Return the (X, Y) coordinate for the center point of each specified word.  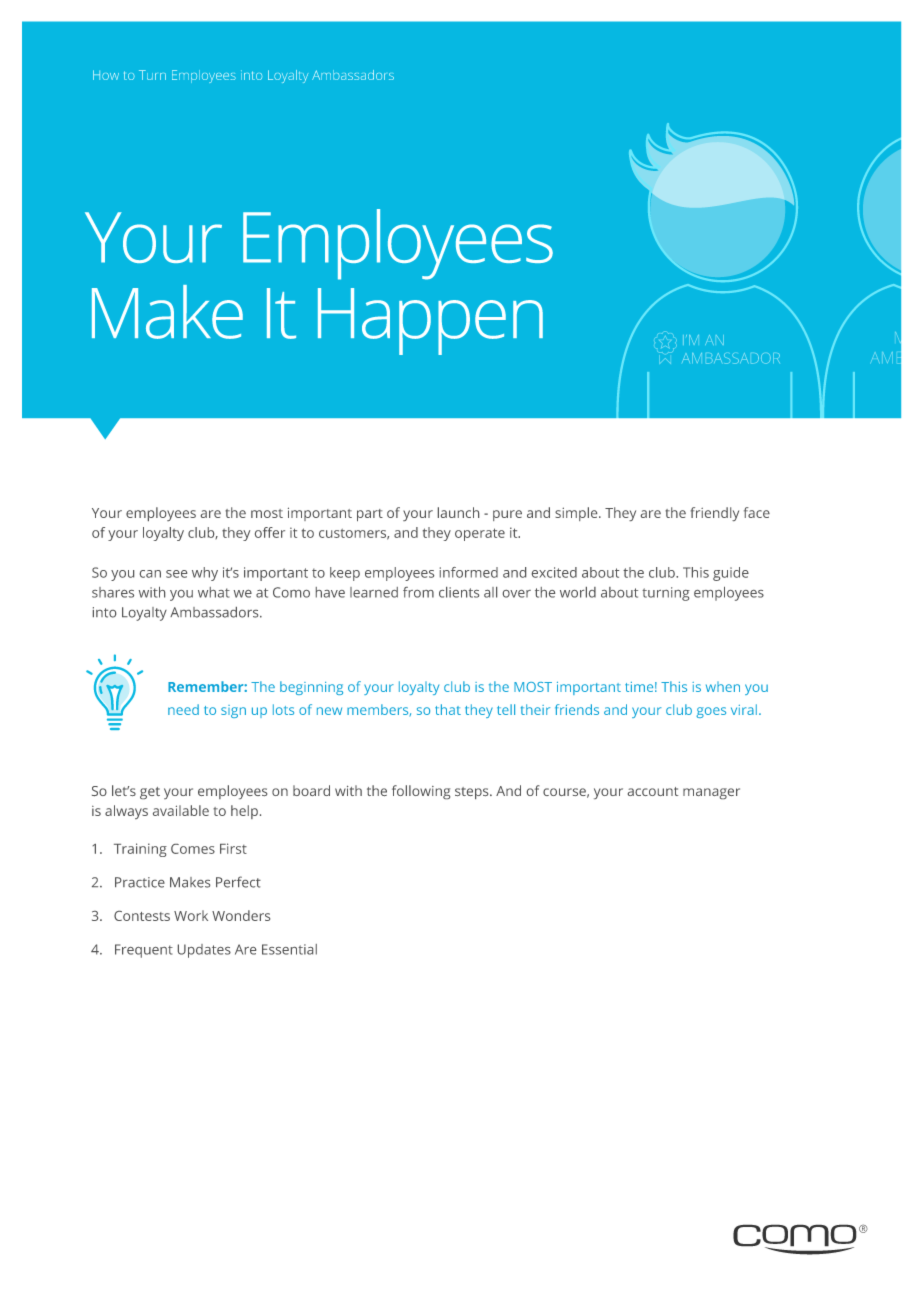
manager (711, 793)
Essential (289, 949)
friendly (715, 514)
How (106, 75)
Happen (430, 321)
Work (191, 915)
